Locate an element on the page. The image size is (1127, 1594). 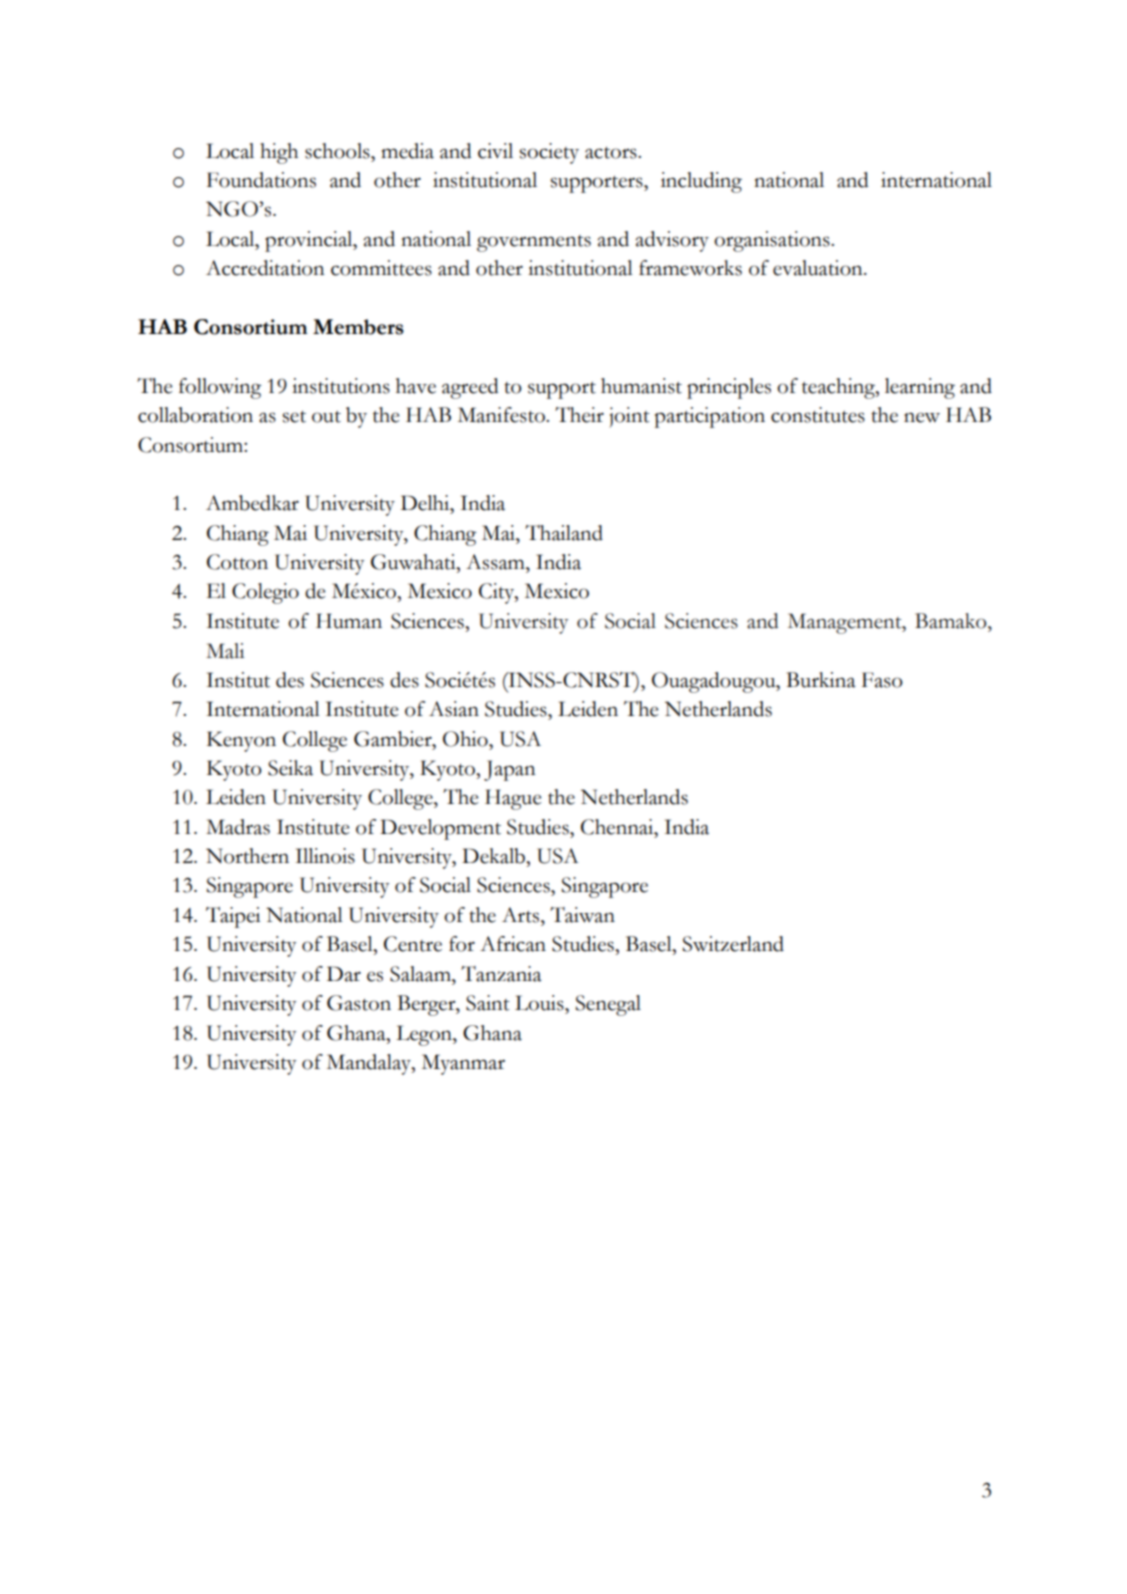
set is located at coordinates (294, 417).
